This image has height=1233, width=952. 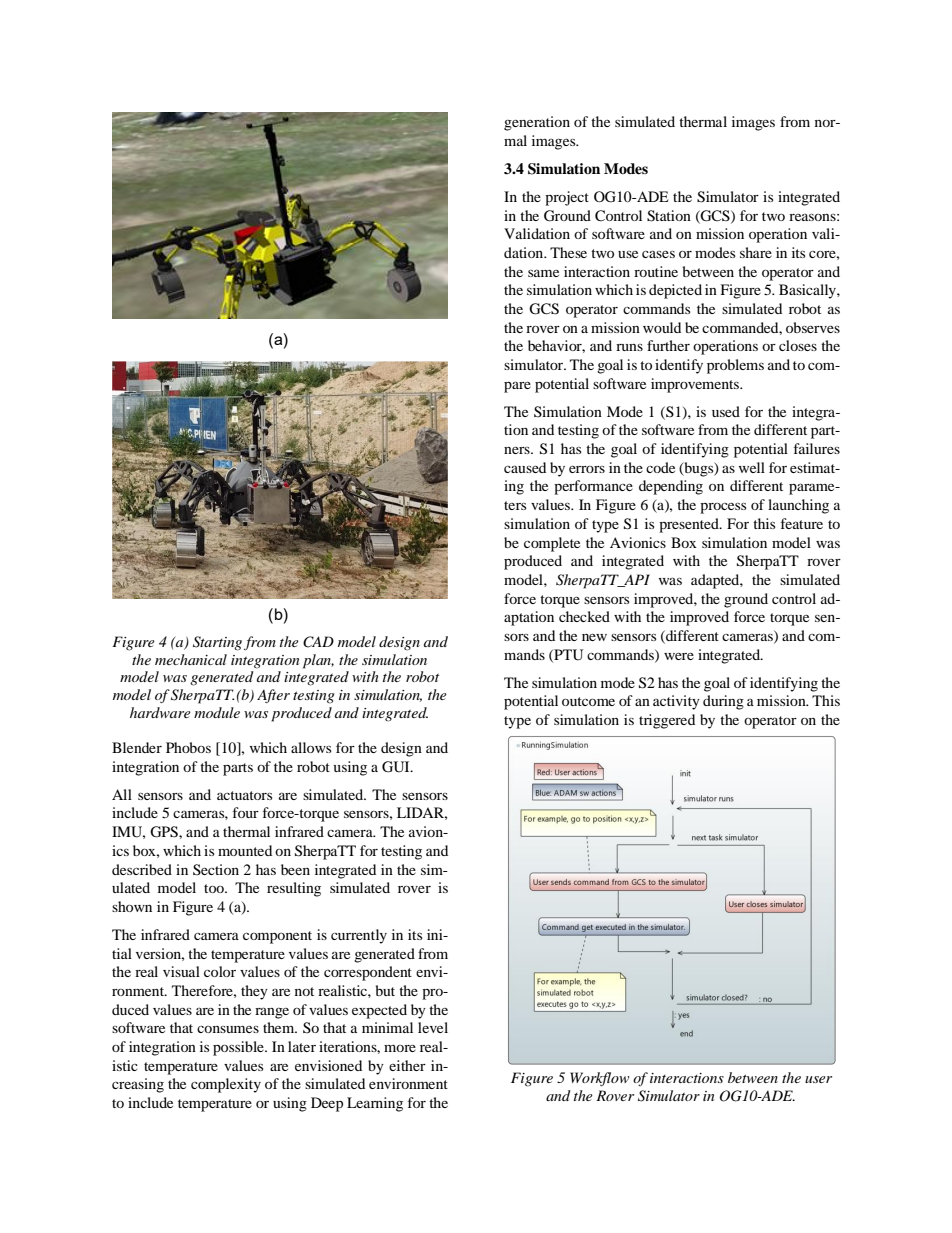 I want to click on same, so click(x=543, y=273).
